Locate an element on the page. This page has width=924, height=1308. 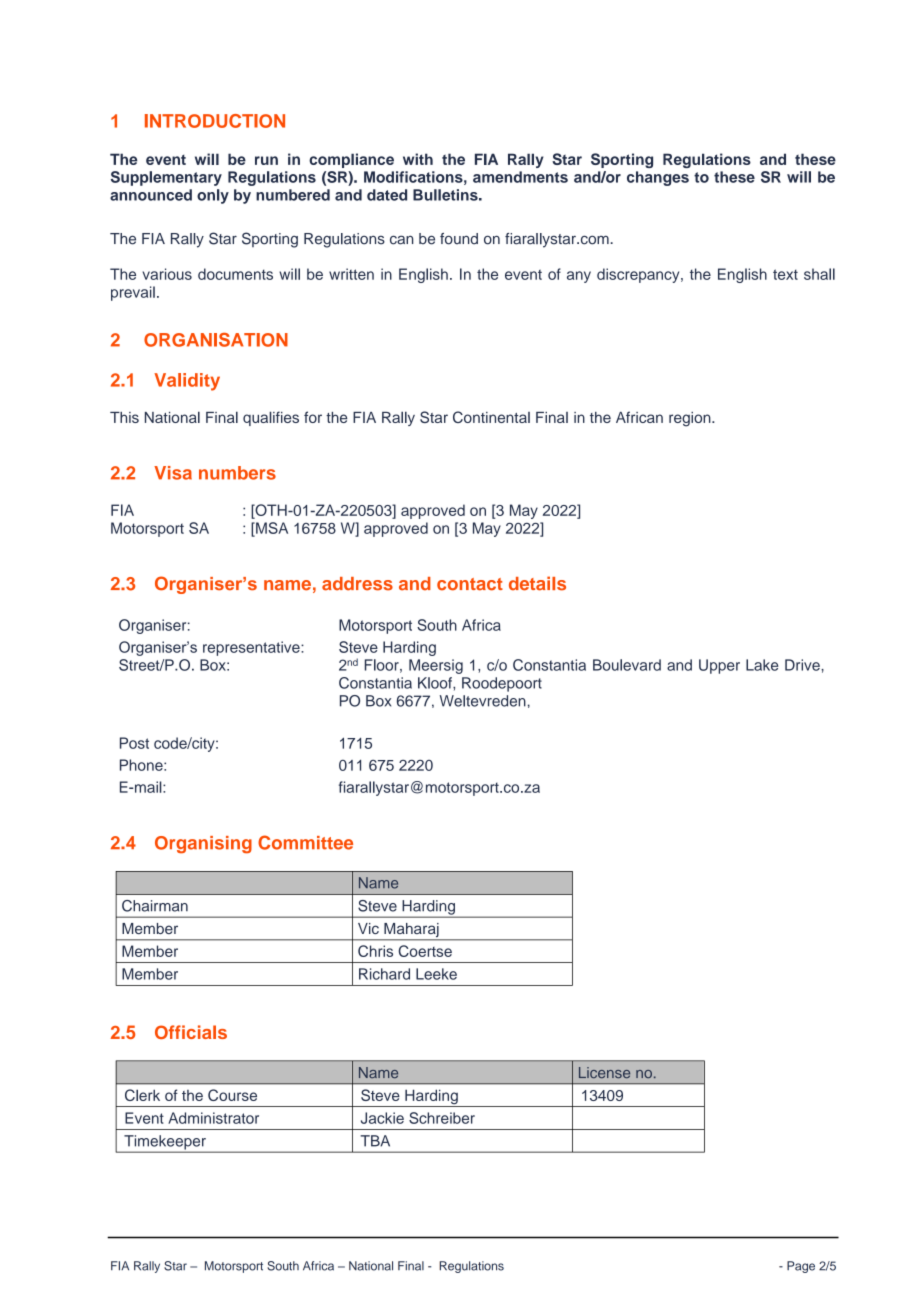
with is located at coordinates (418, 159).
